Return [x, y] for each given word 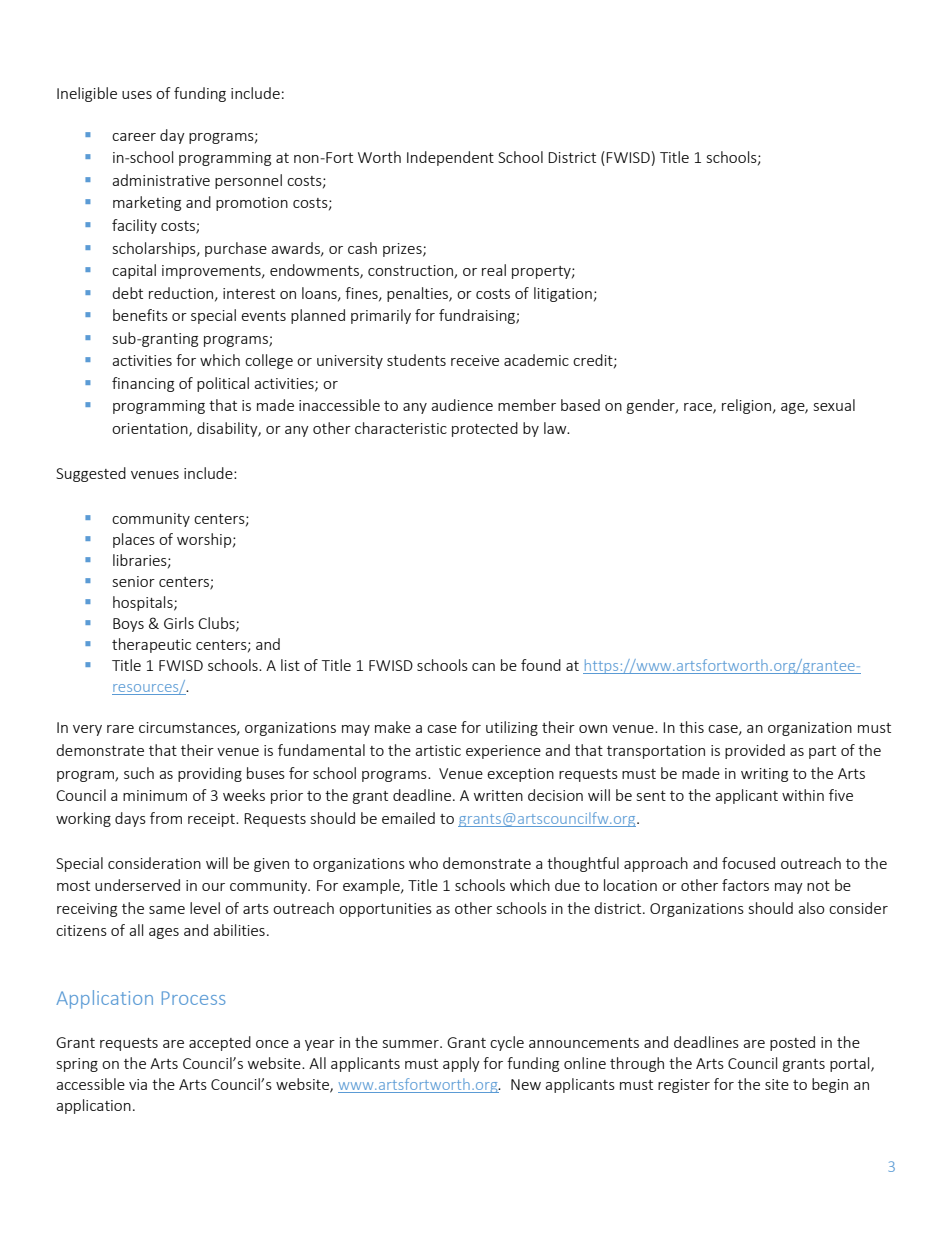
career [134, 137]
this [691, 727]
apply [461, 1064]
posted [792, 1043]
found [541, 665]
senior [134, 581]
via [138, 1084]
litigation [563, 294]
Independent [450, 158]
